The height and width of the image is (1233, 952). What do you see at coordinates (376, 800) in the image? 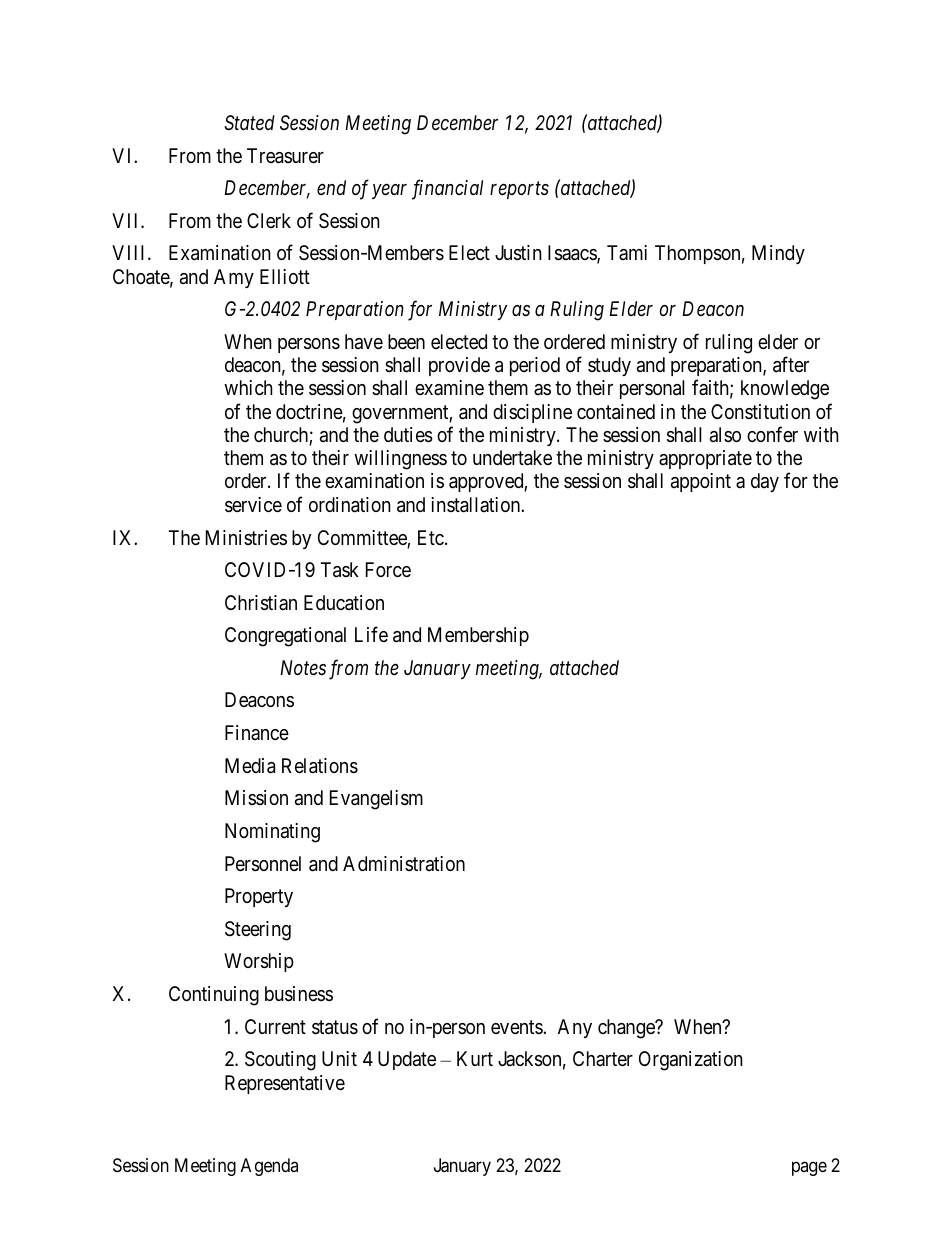
I see `Evangelism` at bounding box center [376, 800].
